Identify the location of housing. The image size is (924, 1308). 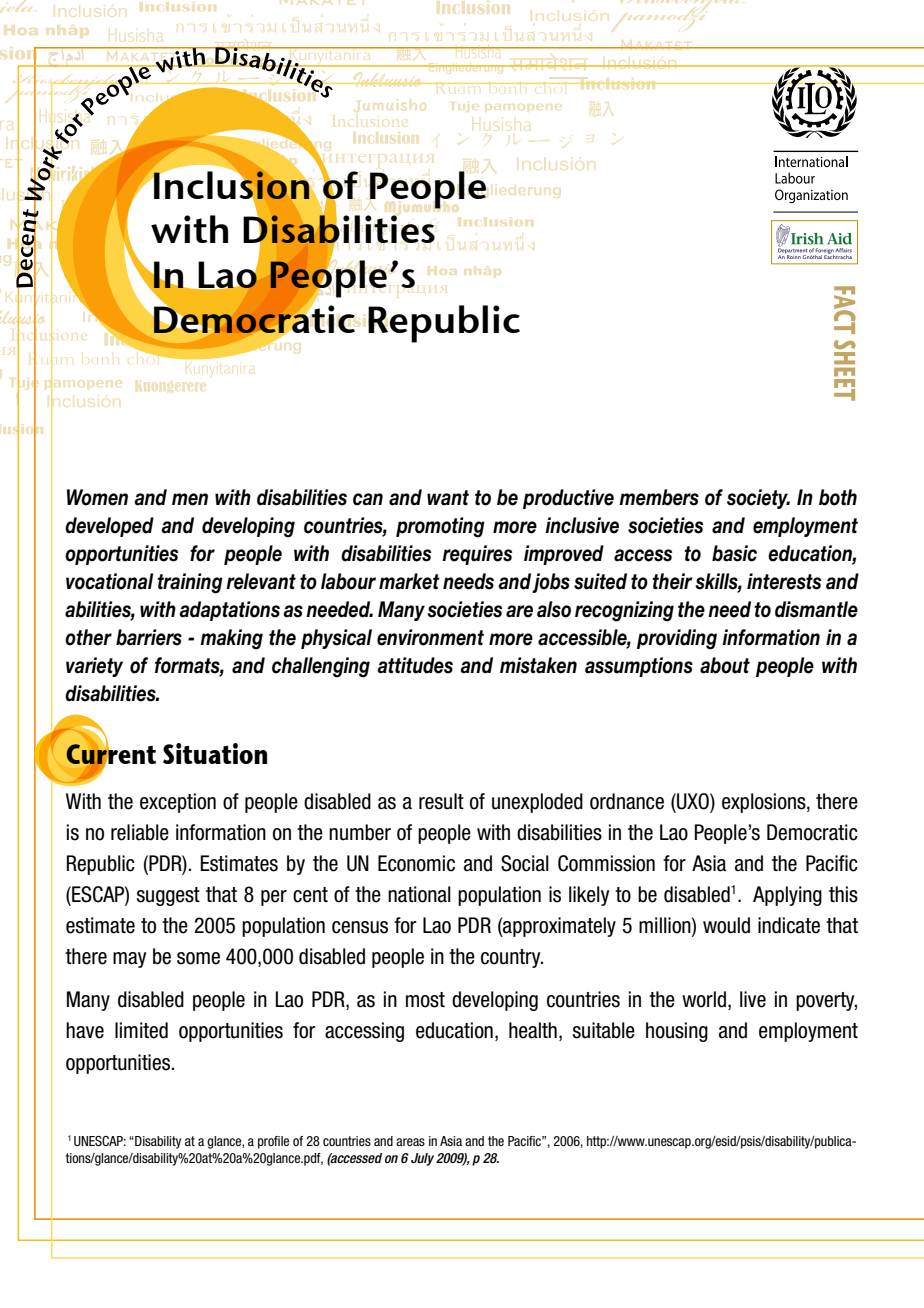
(677, 1032).
